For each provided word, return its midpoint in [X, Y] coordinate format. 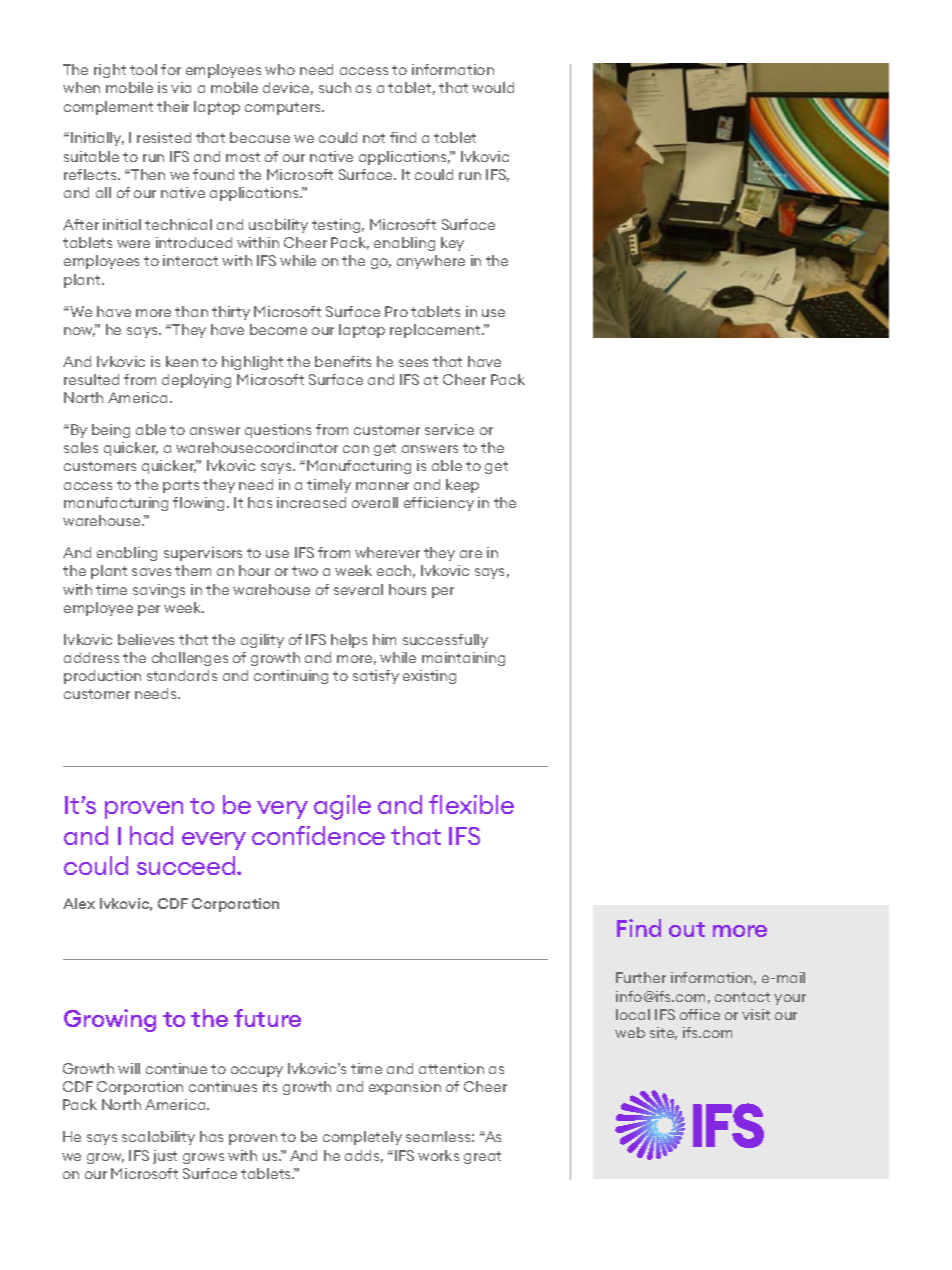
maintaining [463, 659]
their [173, 106]
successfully [445, 641]
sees [413, 363]
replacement [436, 331]
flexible [471, 804]
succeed [187, 865]
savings [159, 591]
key [452, 244]
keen [182, 361]
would [493, 87]
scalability [158, 1138]
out [687, 929]
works [438, 1155]
